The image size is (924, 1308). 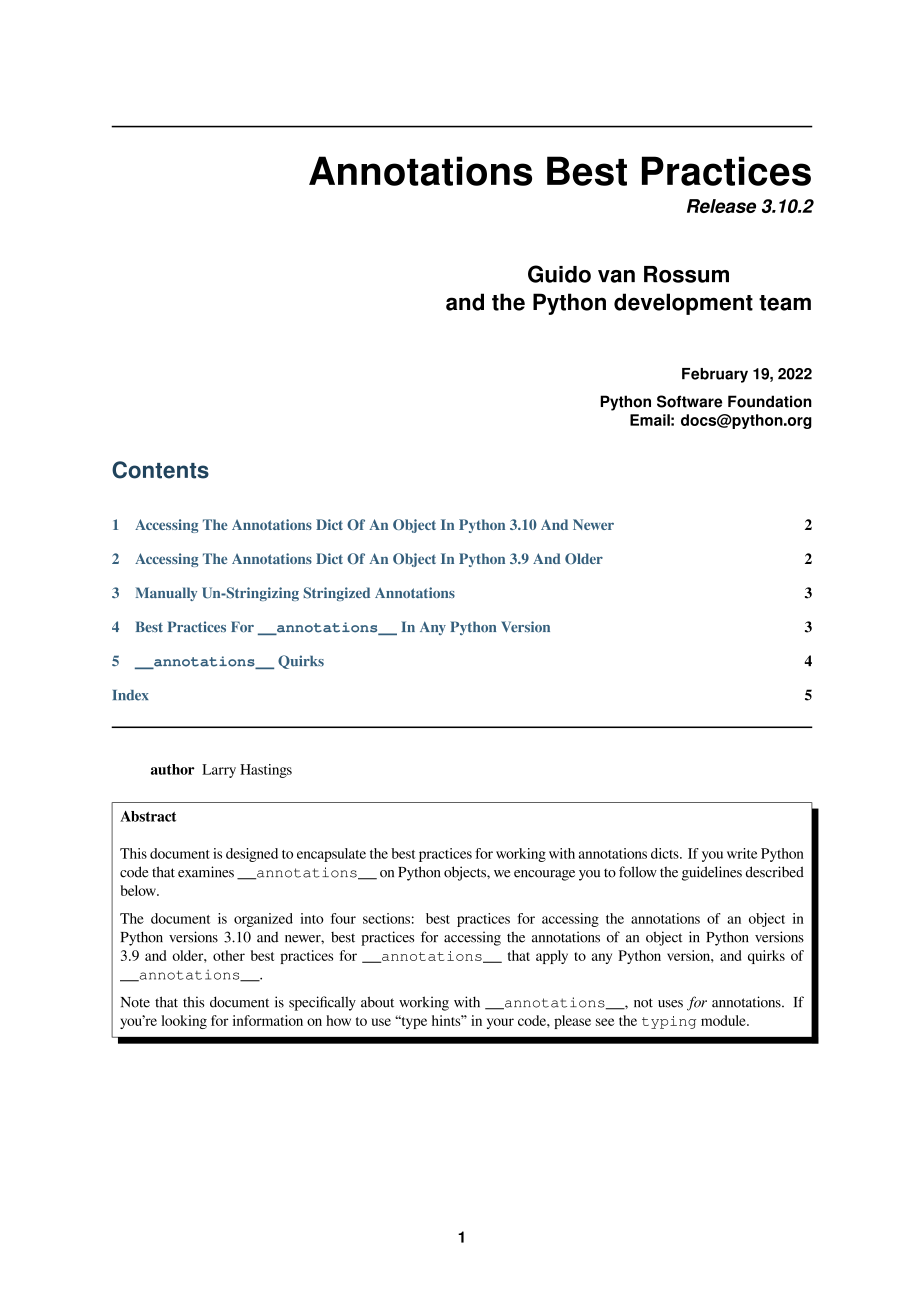 What do you see at coordinates (266, 771) in the document?
I see `Hastings` at bounding box center [266, 771].
